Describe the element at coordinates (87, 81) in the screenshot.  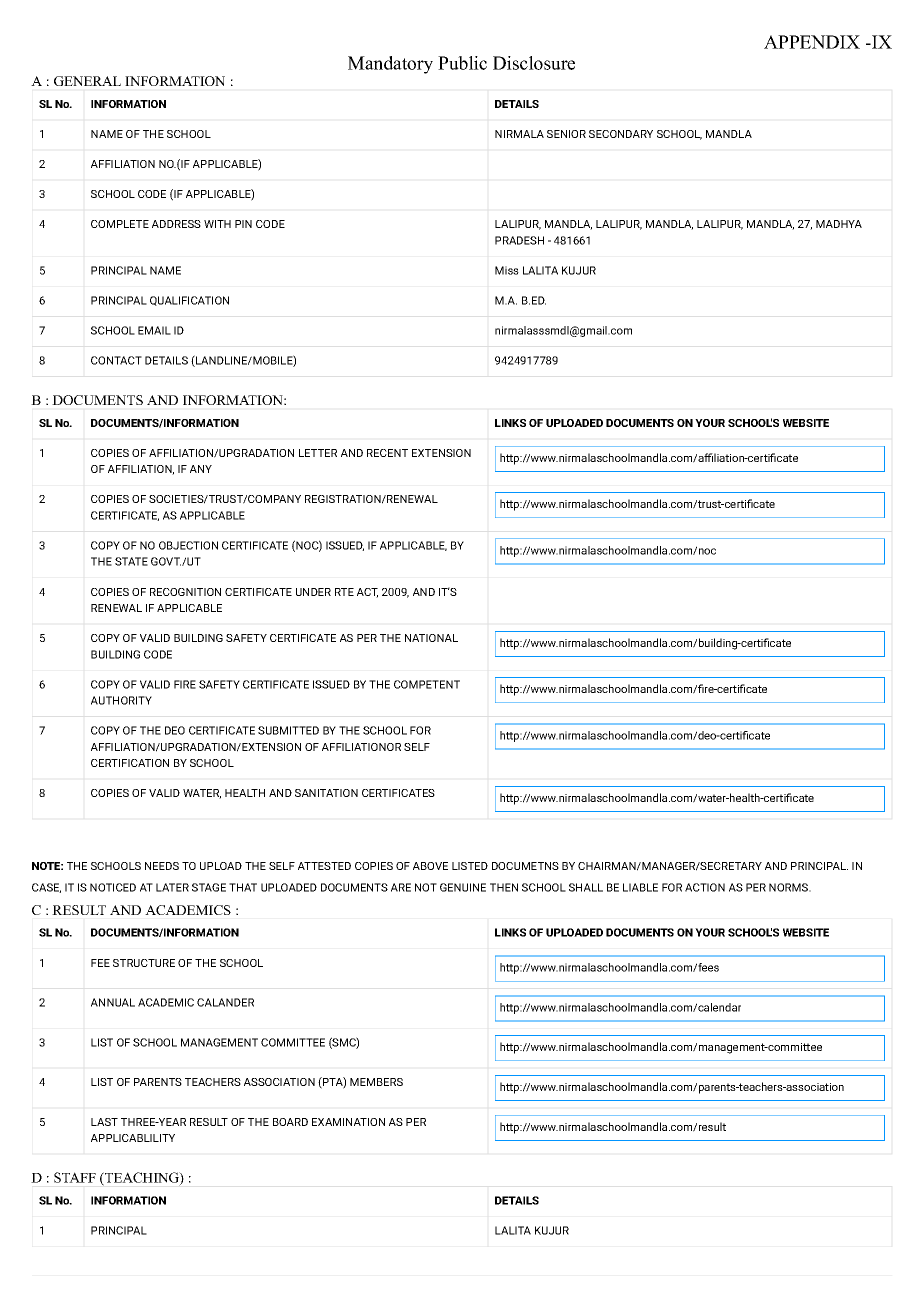
I see `GENERAL` at that location.
